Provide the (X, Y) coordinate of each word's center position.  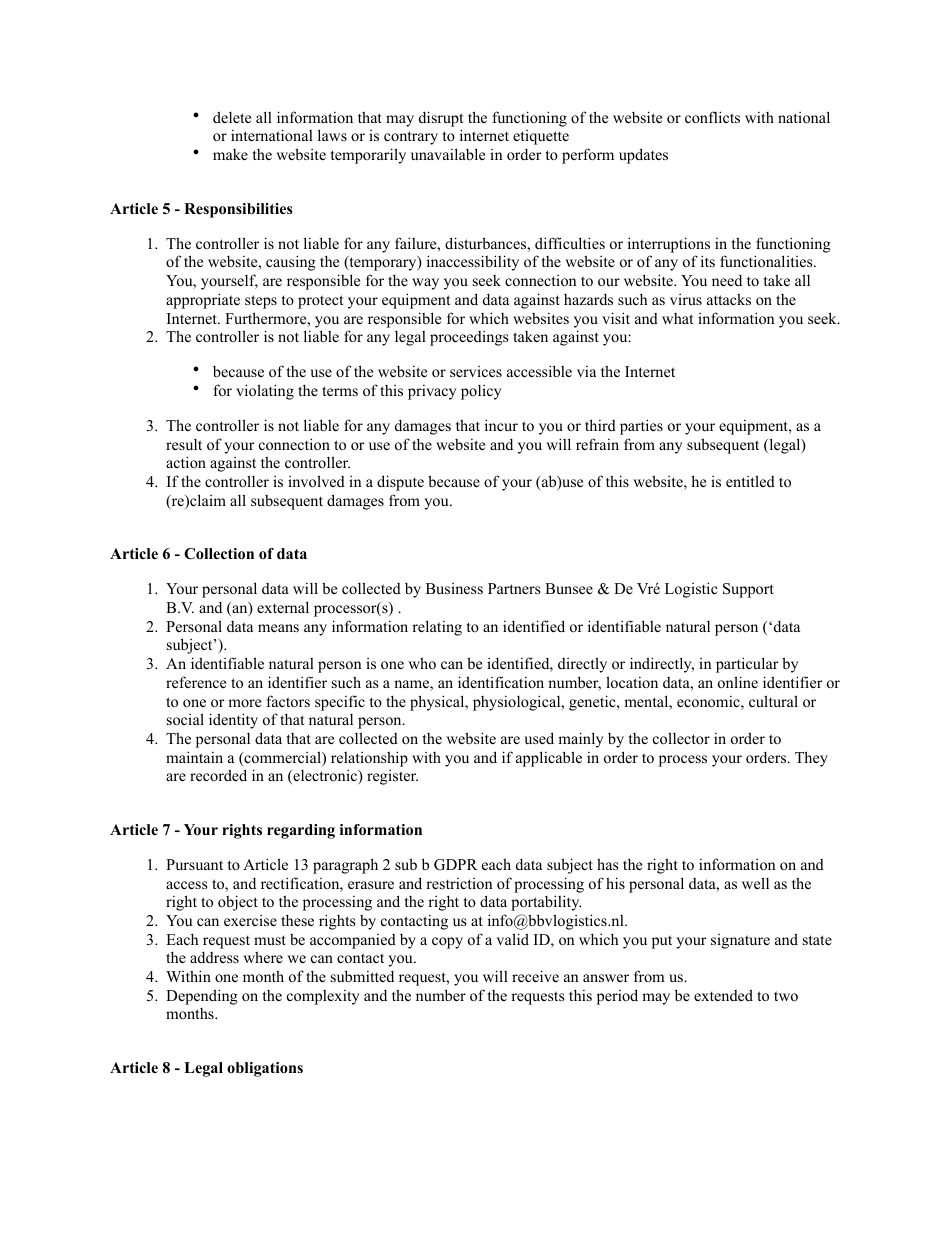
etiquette (541, 137)
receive (535, 976)
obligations (265, 1069)
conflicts (712, 117)
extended (723, 995)
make (230, 154)
